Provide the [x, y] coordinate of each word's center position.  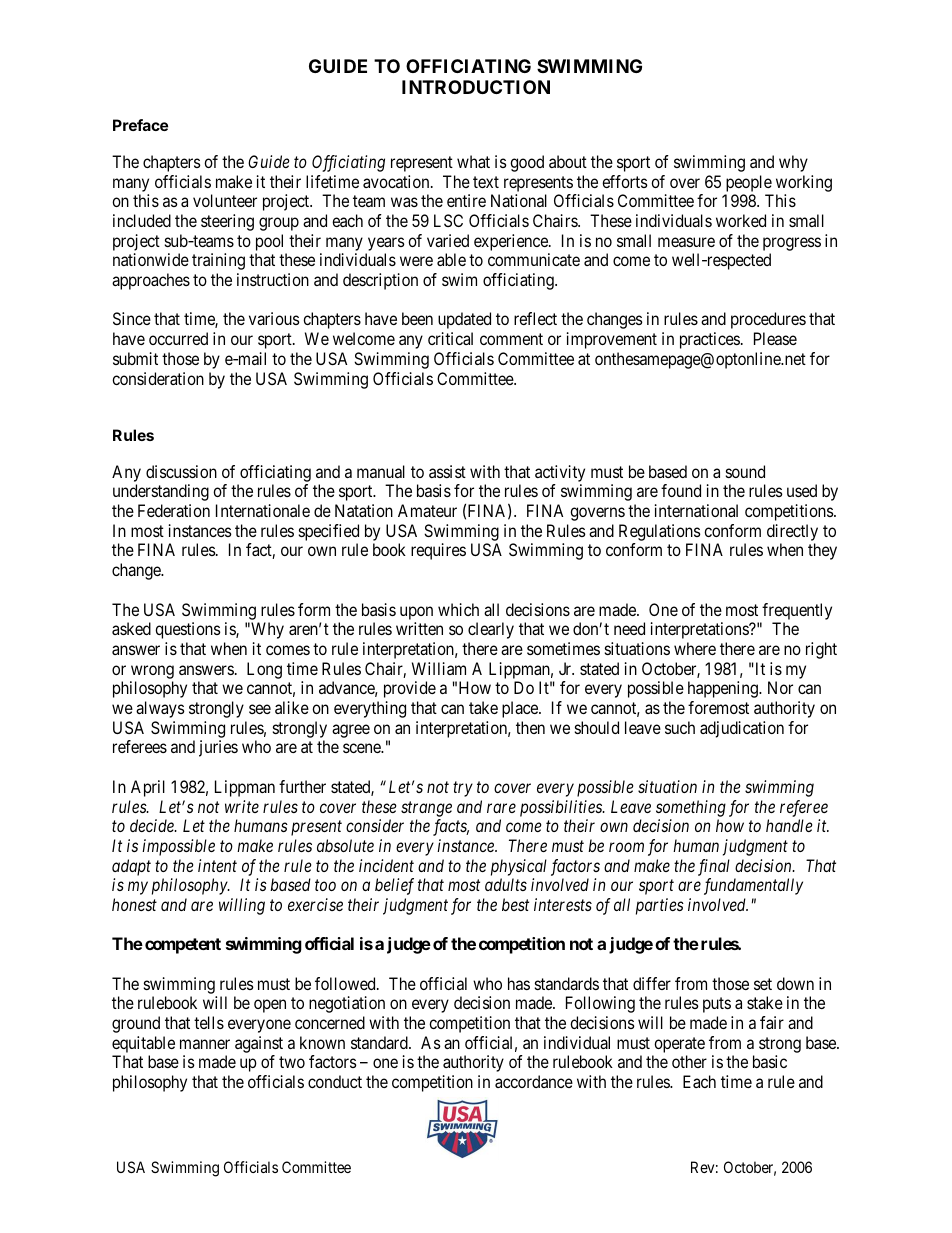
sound [745, 471]
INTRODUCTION [476, 87]
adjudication [742, 729]
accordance [534, 1081]
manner [205, 1044]
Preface [140, 125]
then [530, 727]
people [749, 183]
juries [218, 748]
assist [447, 471]
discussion [181, 471]
